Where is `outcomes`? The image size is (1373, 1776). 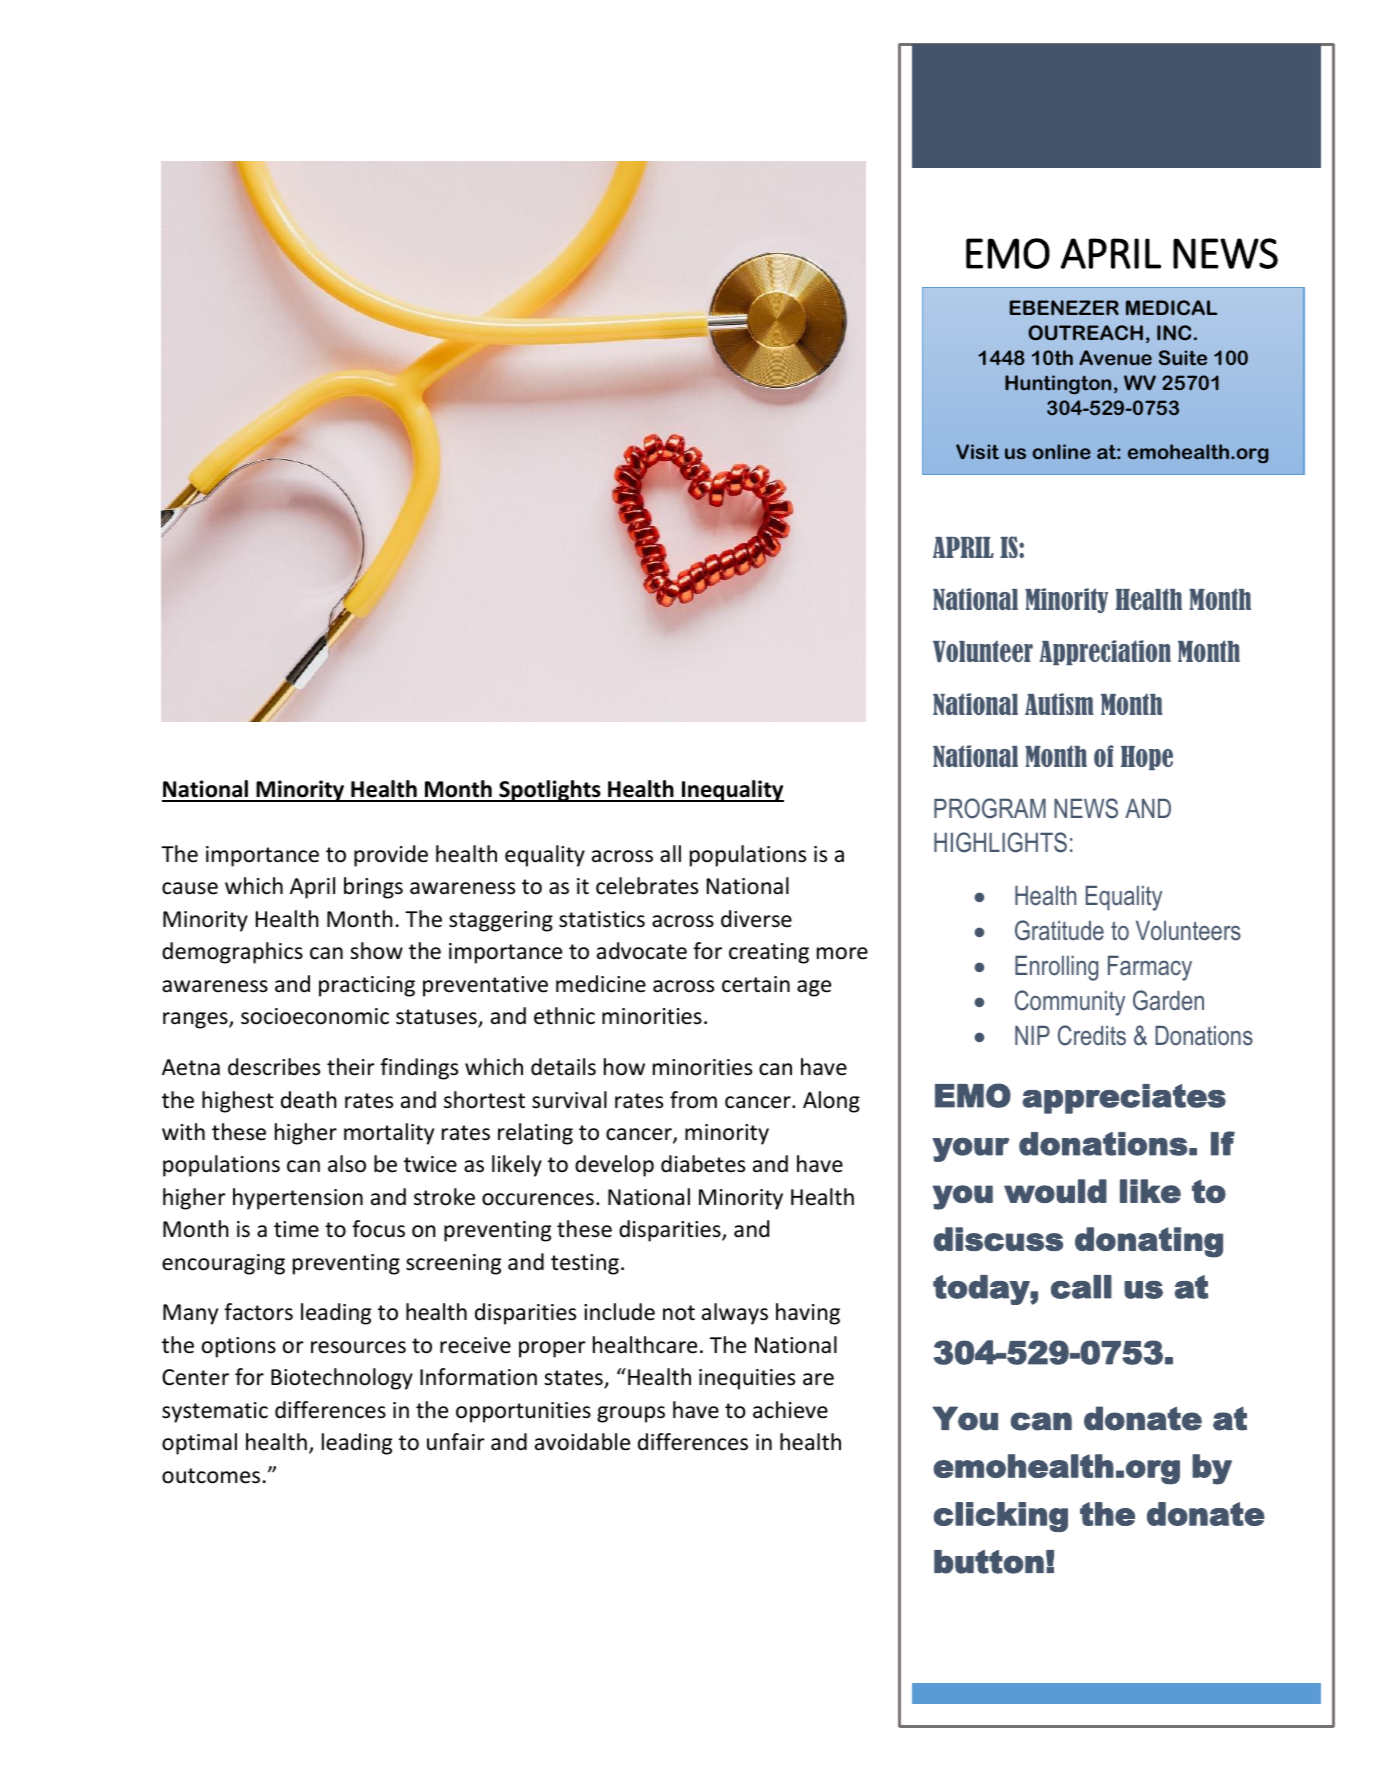
outcomes is located at coordinates (211, 1476).
